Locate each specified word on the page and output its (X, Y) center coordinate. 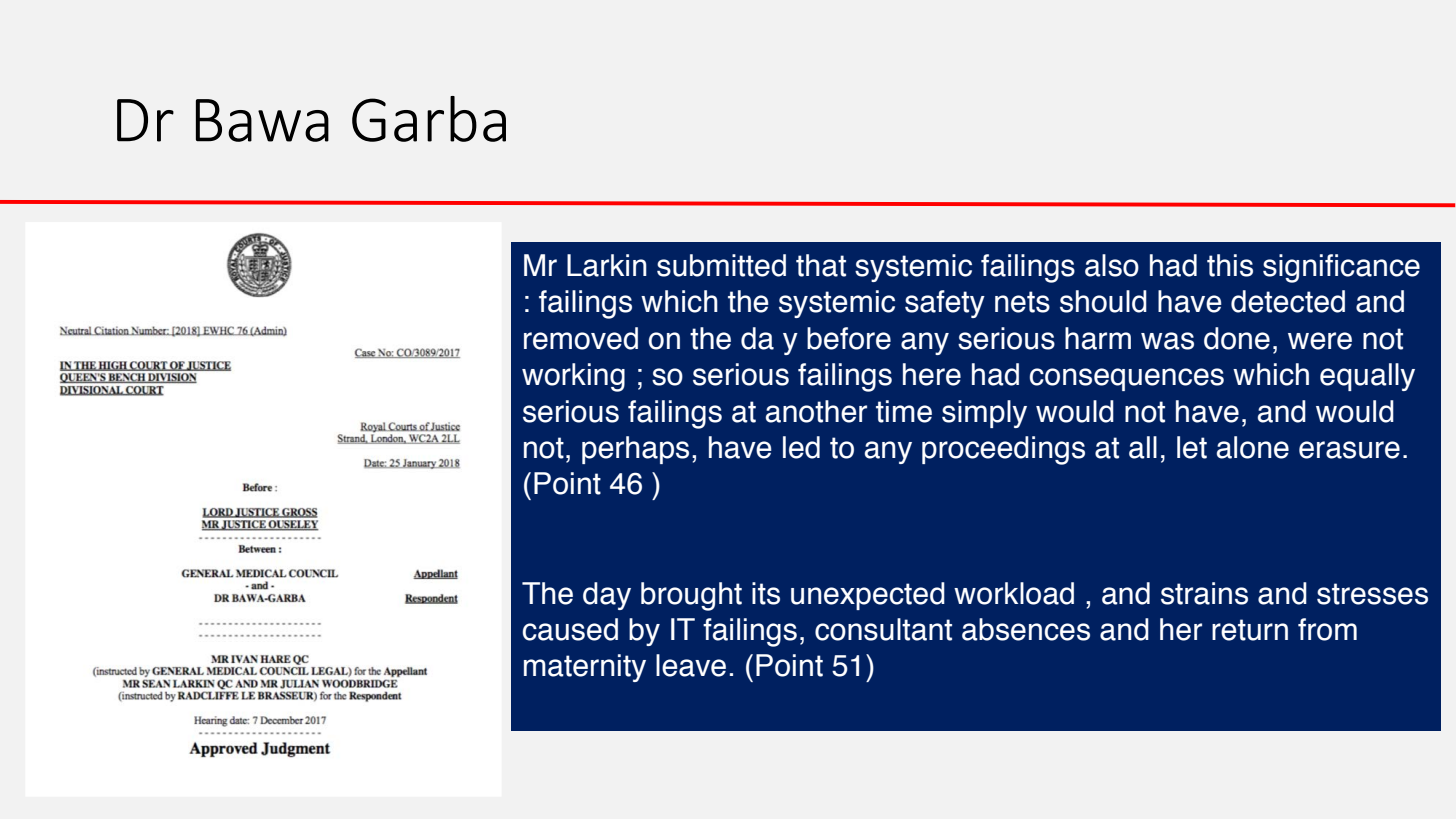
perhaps (635, 450)
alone (1253, 447)
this (1230, 265)
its (766, 593)
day (607, 596)
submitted (721, 265)
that (821, 265)
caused (570, 629)
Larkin (607, 265)
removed (581, 338)
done (1237, 338)
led (801, 447)
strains (1204, 593)
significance (1341, 268)
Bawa (262, 120)
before (849, 338)
